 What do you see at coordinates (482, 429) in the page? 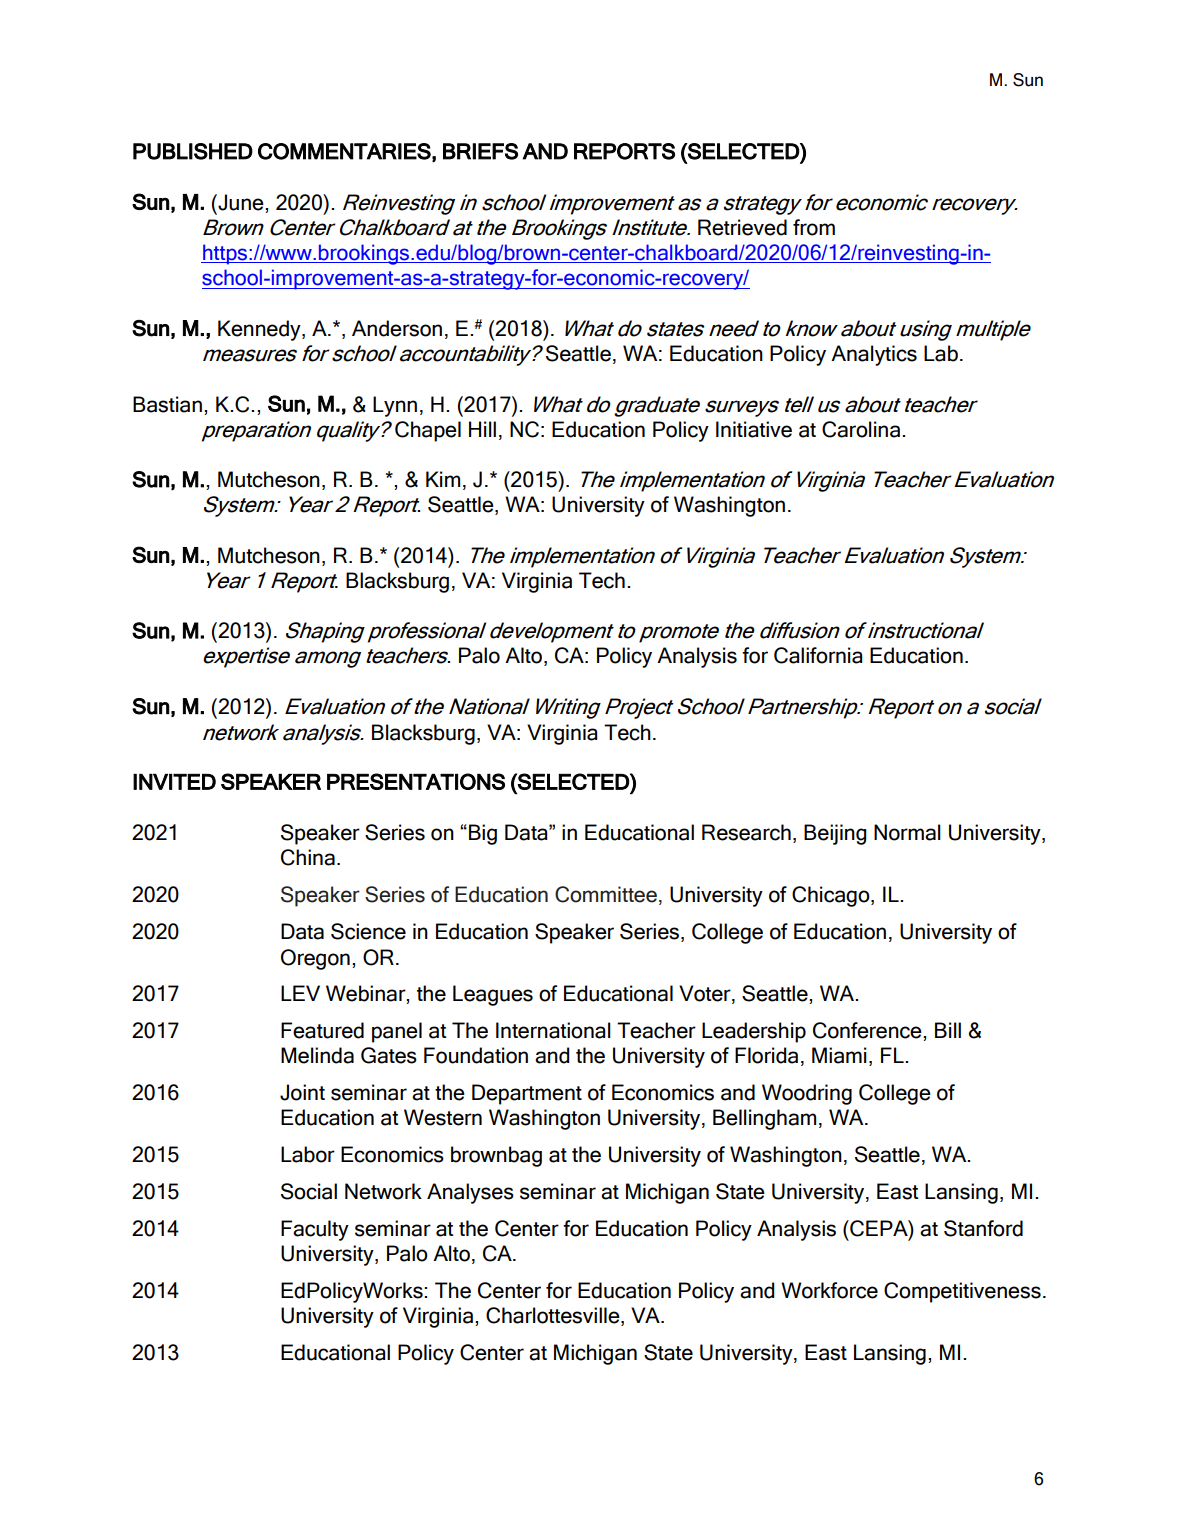
I see `Hill` at bounding box center [482, 429].
